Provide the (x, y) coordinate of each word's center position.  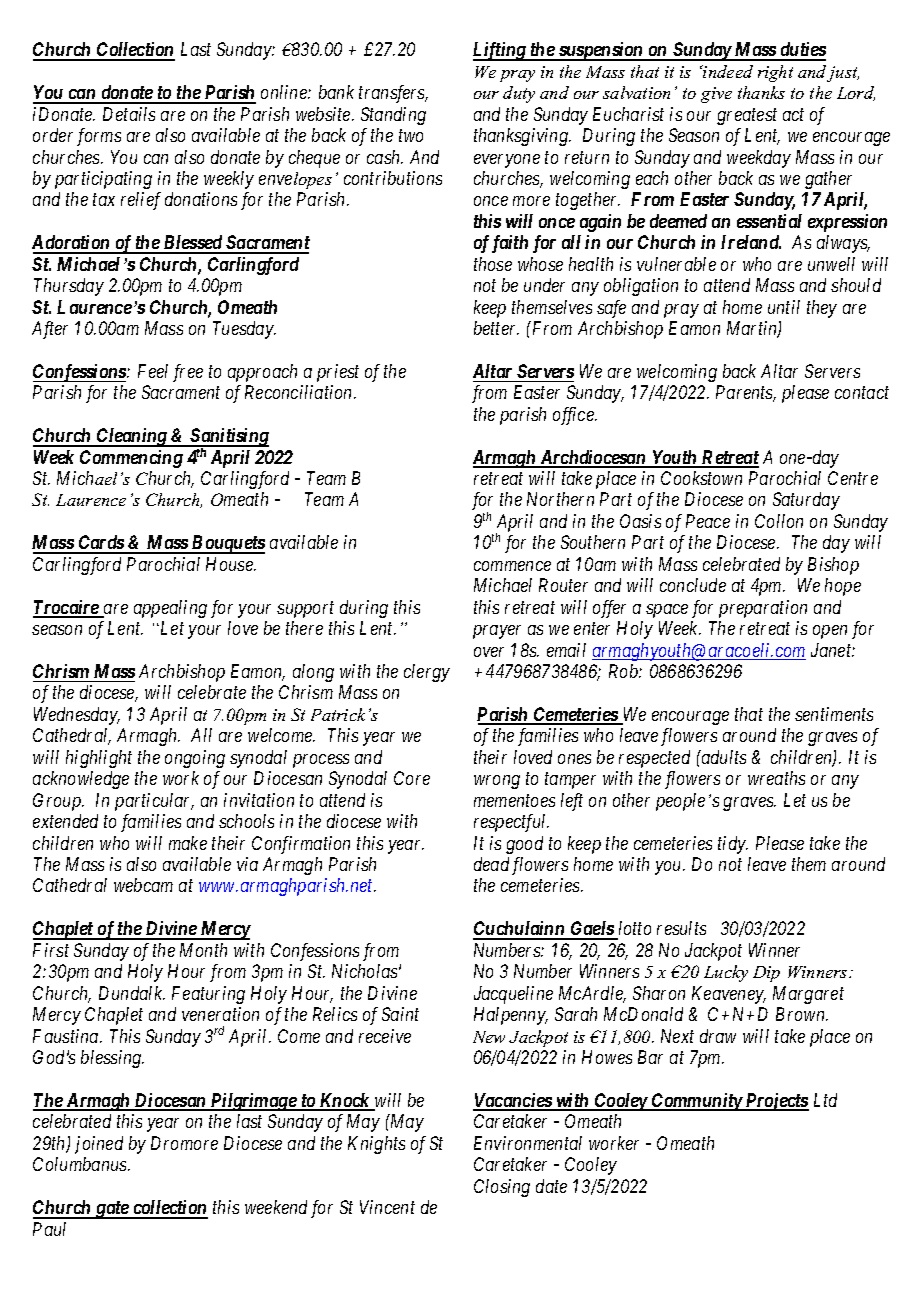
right (775, 73)
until (784, 307)
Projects (776, 1102)
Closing (502, 1188)
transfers (393, 94)
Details (129, 114)
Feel (153, 371)
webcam (143, 885)
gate (111, 1210)
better (496, 328)
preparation (763, 609)
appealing (170, 609)
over (489, 652)
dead (491, 864)
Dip (766, 974)
